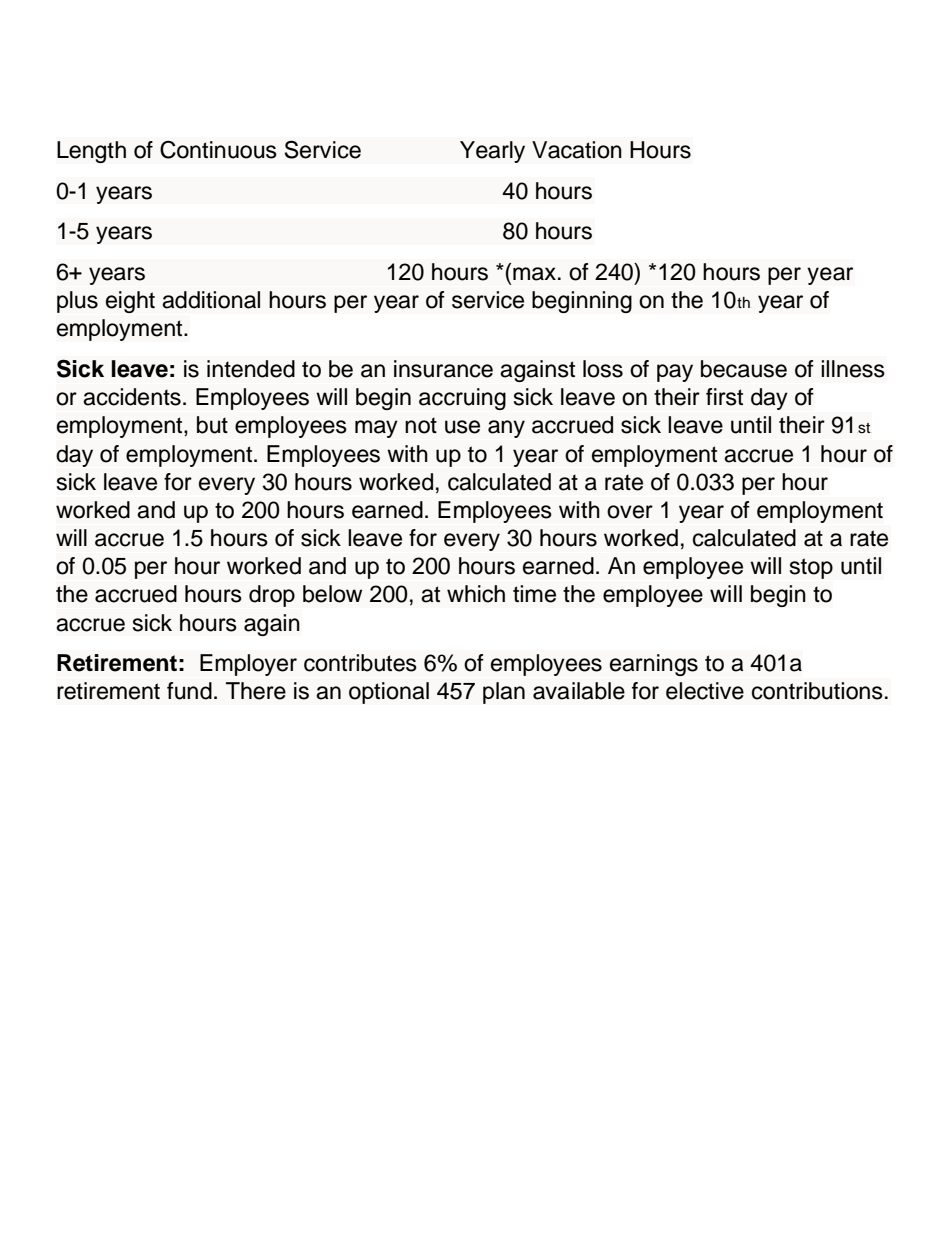 This screenshot has width=952, height=1233. I want to click on first, so click(724, 397).
